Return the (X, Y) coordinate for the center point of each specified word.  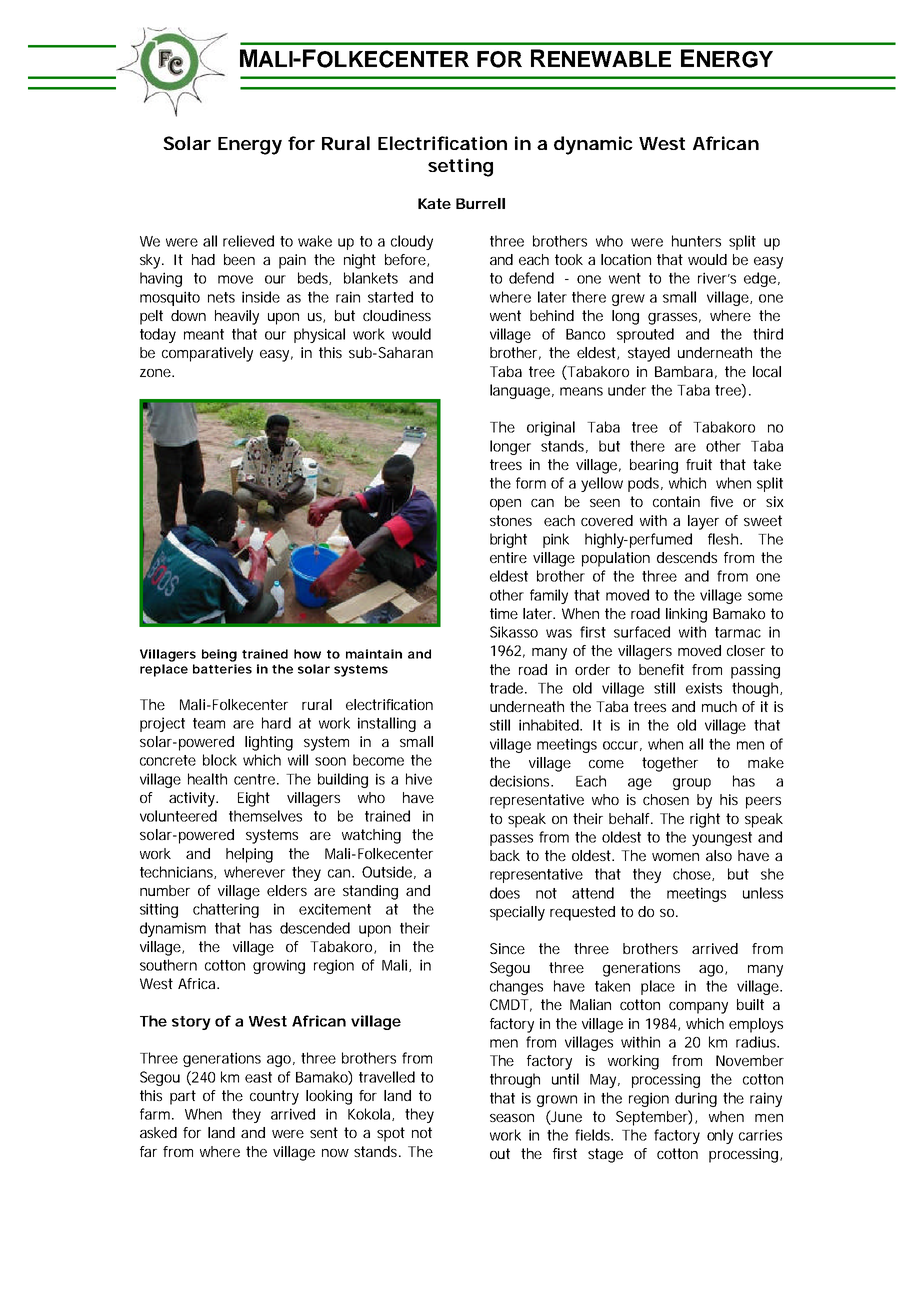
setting (460, 167)
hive (419, 779)
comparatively (207, 354)
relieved (248, 241)
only (720, 1136)
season (512, 1118)
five (721, 501)
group (692, 784)
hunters (696, 241)
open (505, 505)
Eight (254, 799)
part (183, 1097)
